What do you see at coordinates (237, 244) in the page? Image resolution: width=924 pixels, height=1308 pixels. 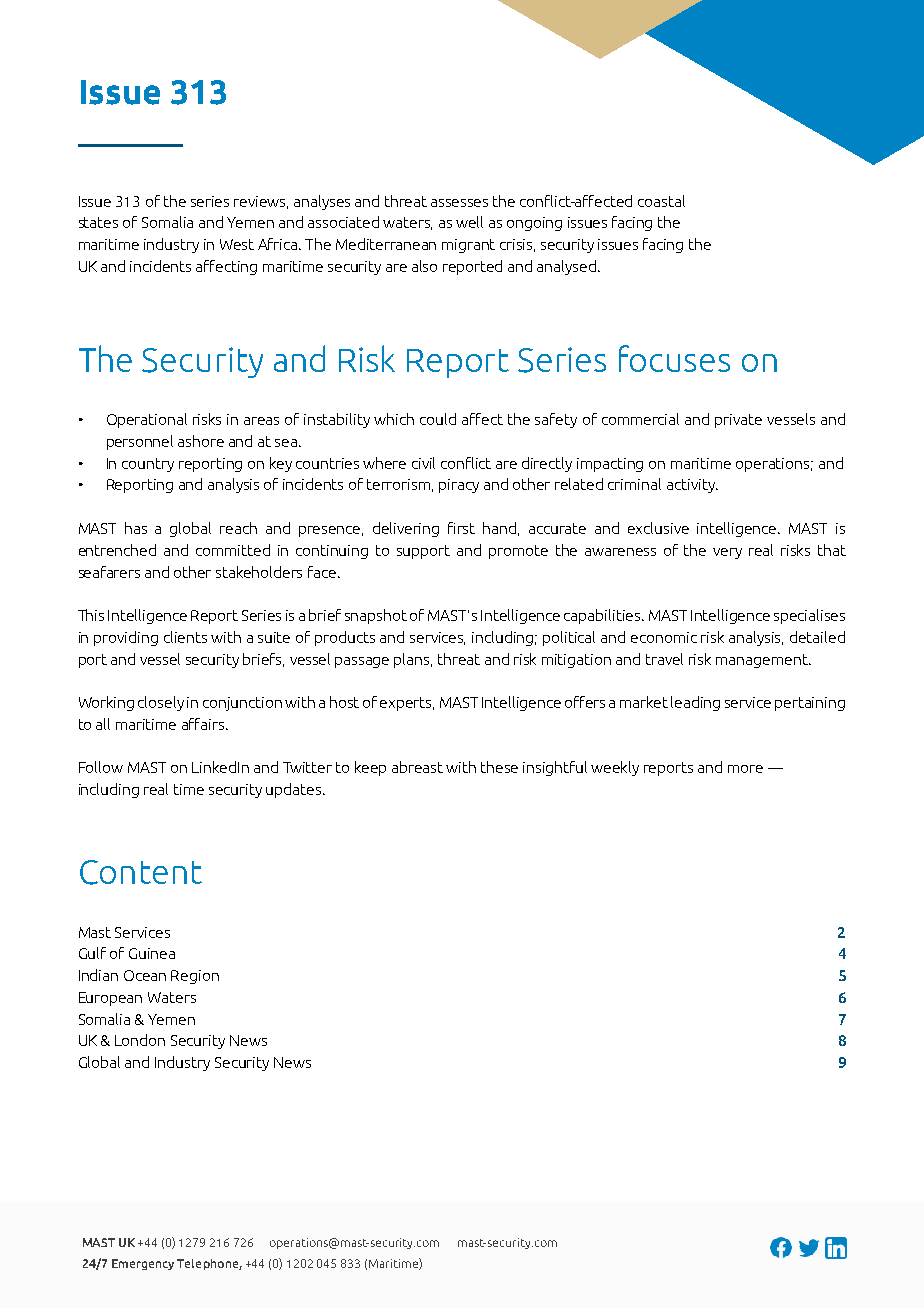 I see `West` at bounding box center [237, 244].
